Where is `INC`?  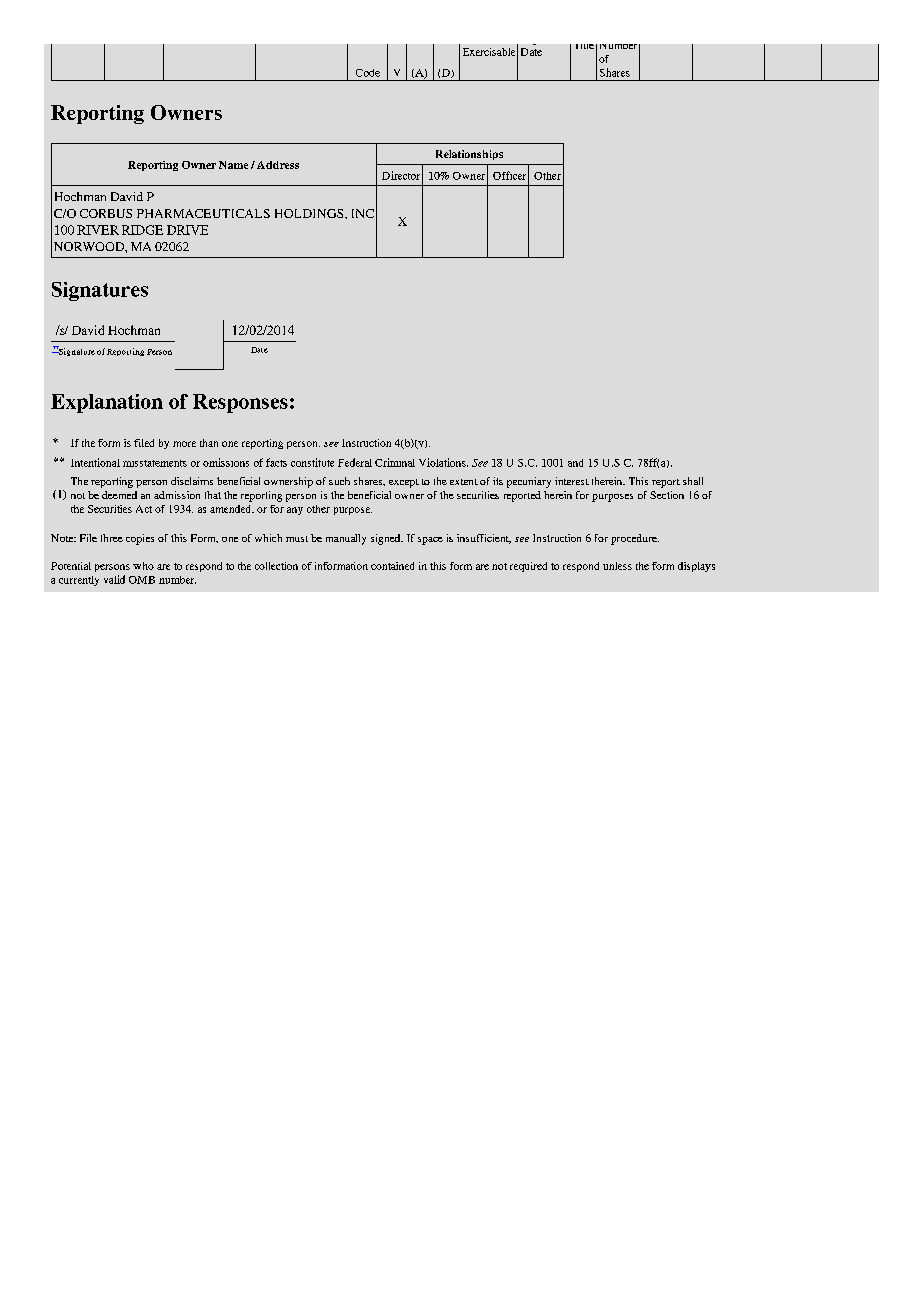
INC is located at coordinates (363, 213).
